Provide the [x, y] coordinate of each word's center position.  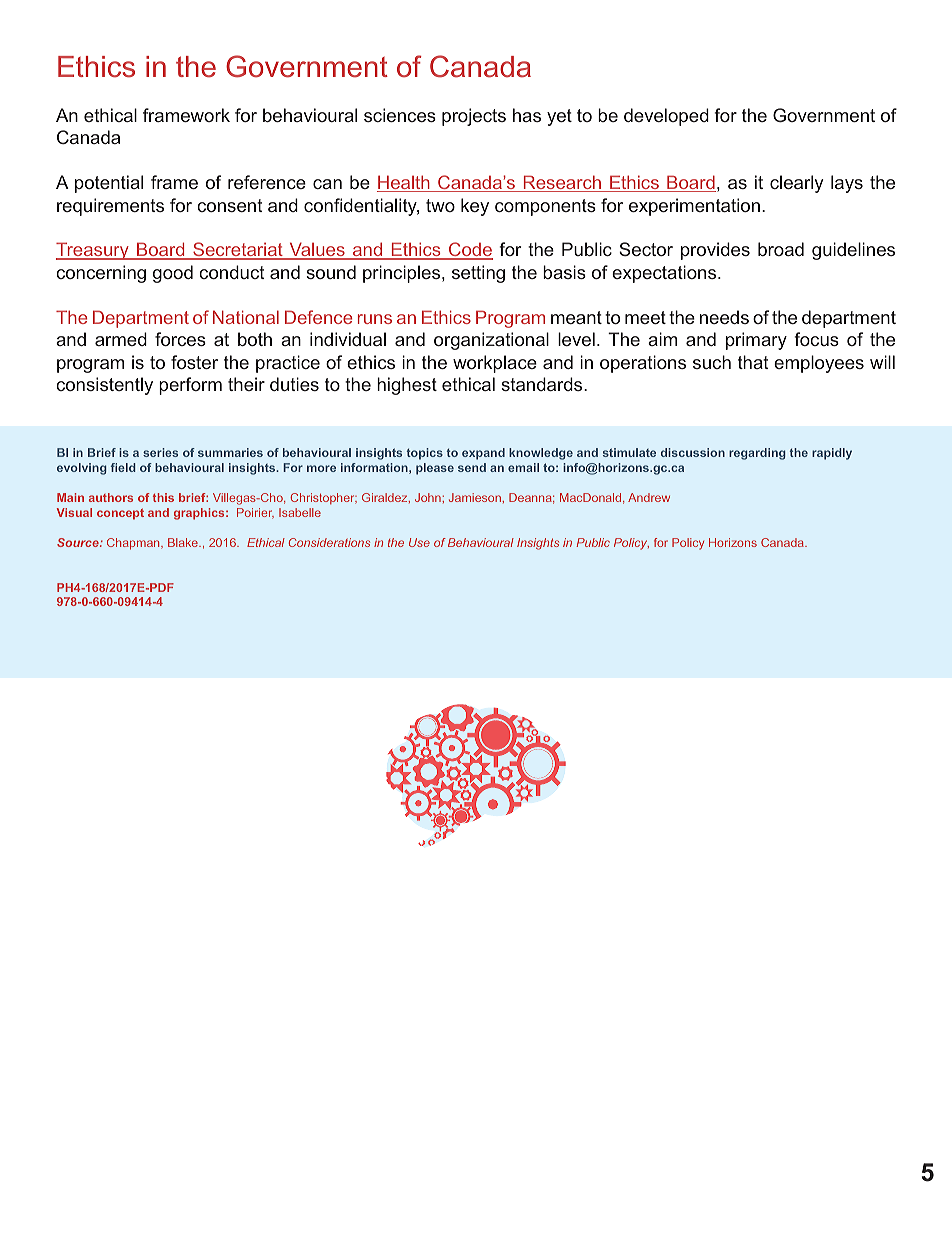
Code [470, 251]
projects [474, 117]
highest [407, 386]
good [173, 274]
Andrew [649, 497]
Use [419, 542]
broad [781, 249]
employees [819, 364]
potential [109, 184]
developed [666, 117]
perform [190, 386]
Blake [184, 542]
